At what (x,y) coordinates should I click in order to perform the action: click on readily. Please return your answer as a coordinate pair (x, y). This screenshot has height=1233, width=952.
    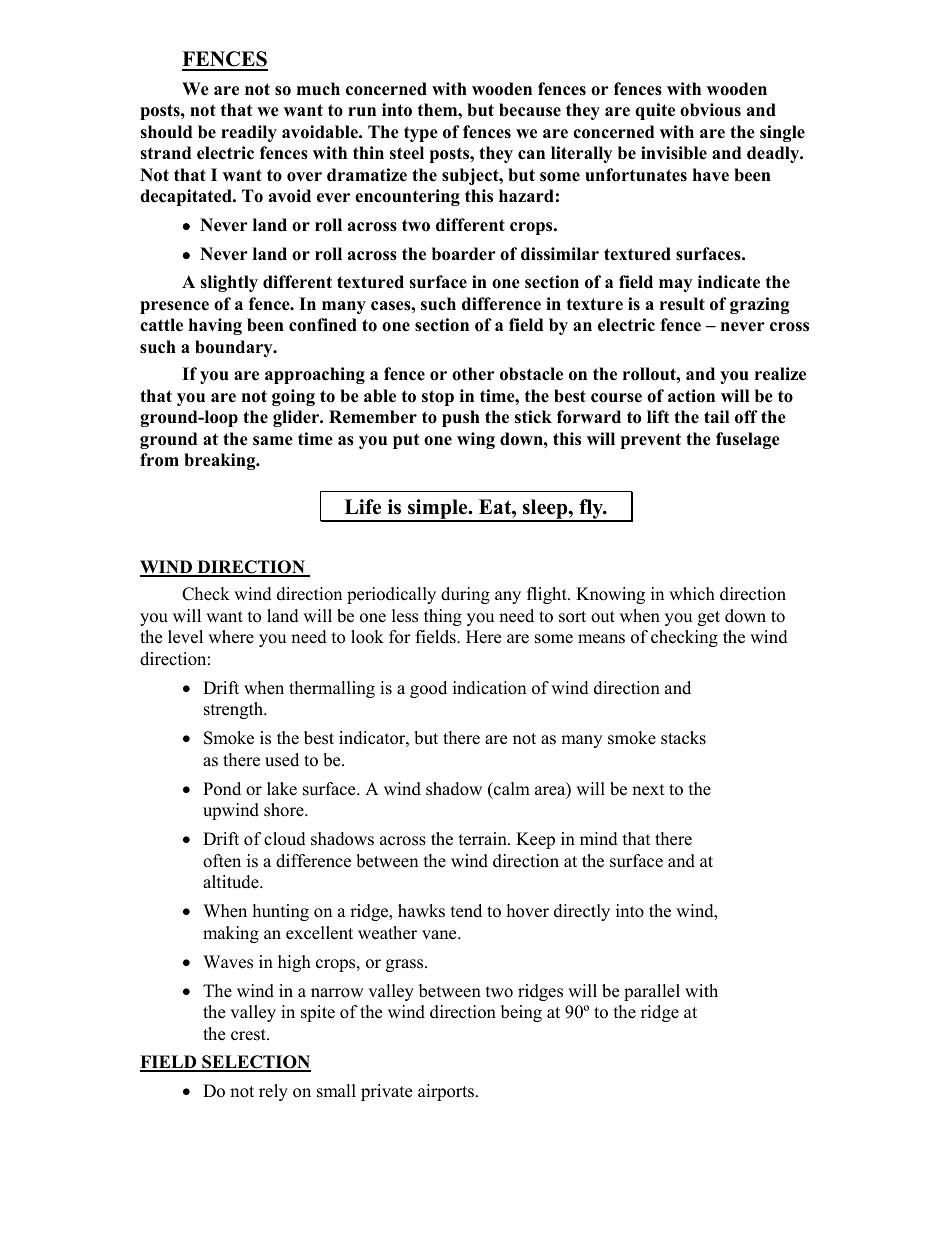
    Looking at the image, I should click on (249, 133).
